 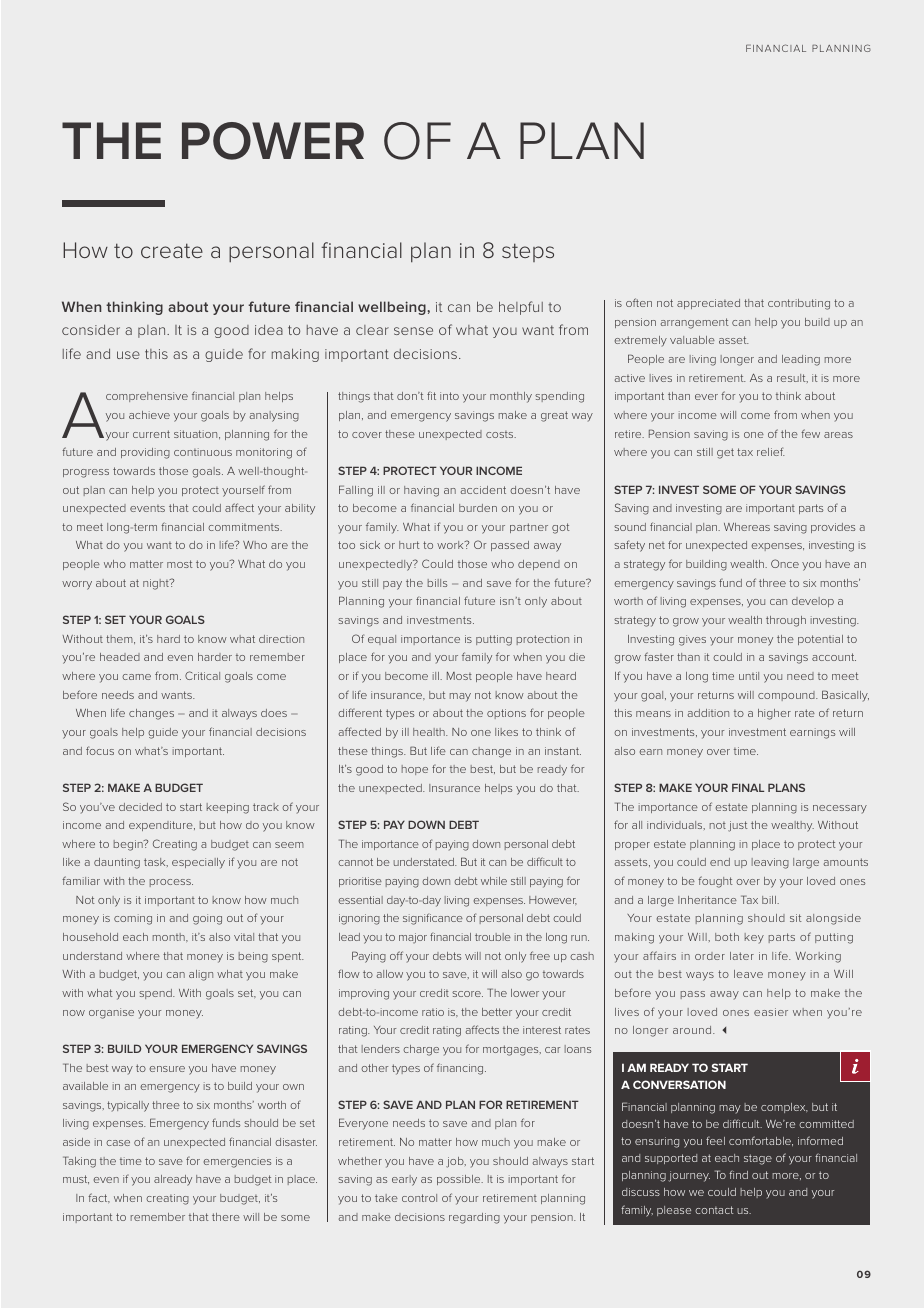 What do you see at coordinates (785, 563) in the page?
I see `Once` at bounding box center [785, 563].
